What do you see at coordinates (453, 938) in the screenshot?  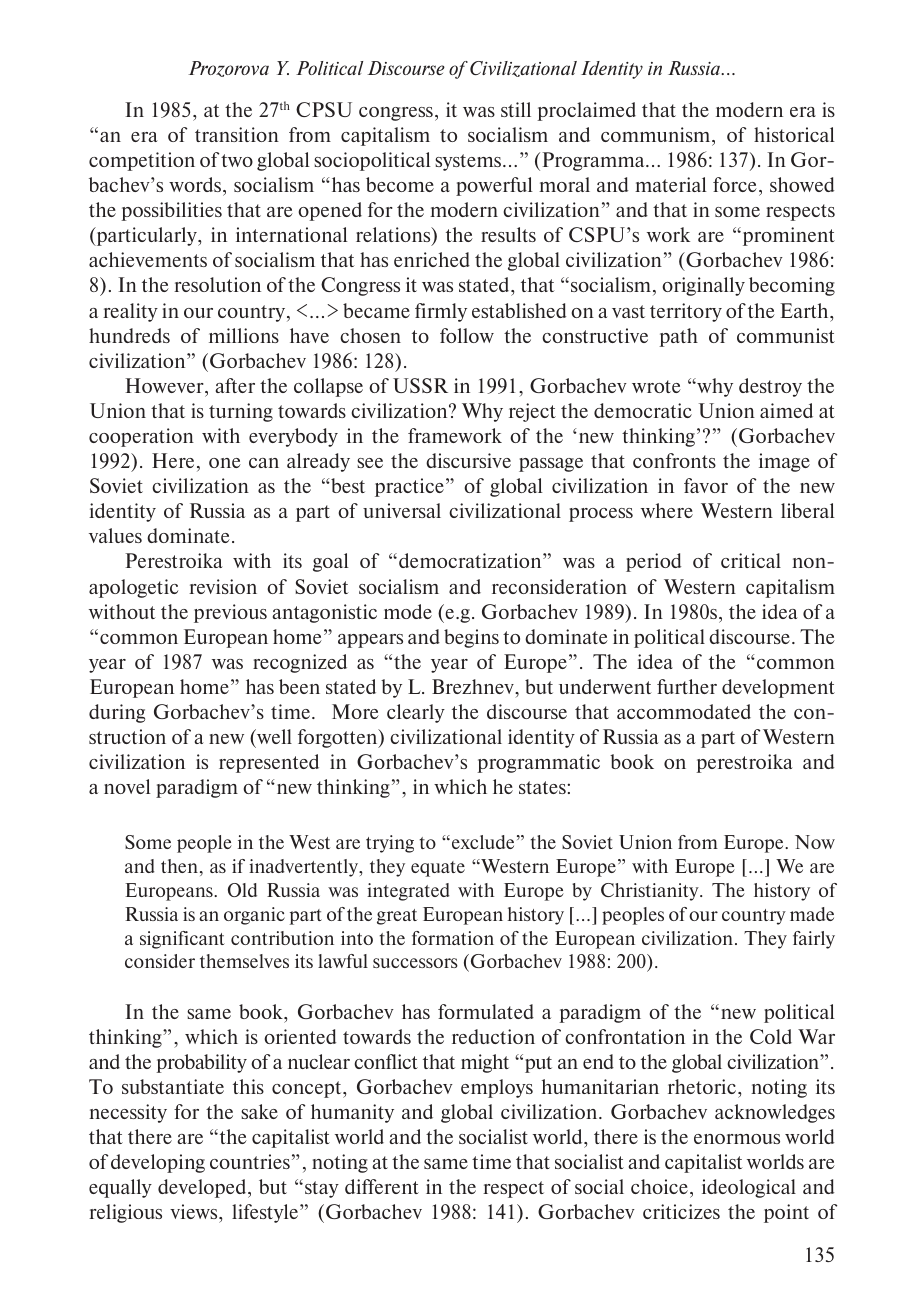 I see `formation` at bounding box center [453, 938].
